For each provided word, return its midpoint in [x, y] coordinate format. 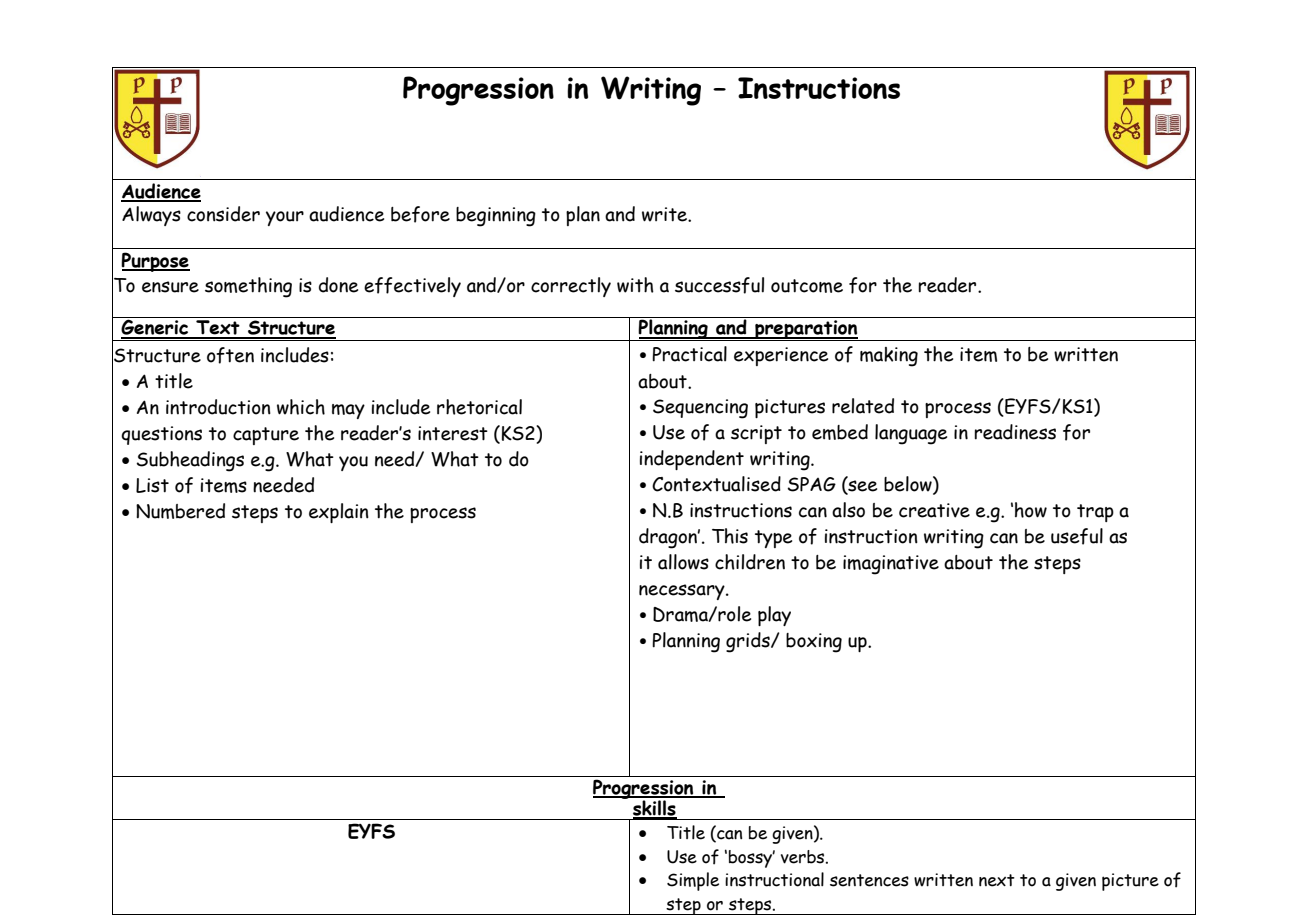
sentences [869, 880]
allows [683, 562]
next [997, 880]
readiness [1015, 432]
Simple [693, 881]
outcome [807, 286]
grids [749, 642]
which [301, 407]
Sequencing [700, 409]
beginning [496, 217]
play [774, 616]
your [285, 218]
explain [339, 513]
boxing [814, 643]
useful [1077, 536]
